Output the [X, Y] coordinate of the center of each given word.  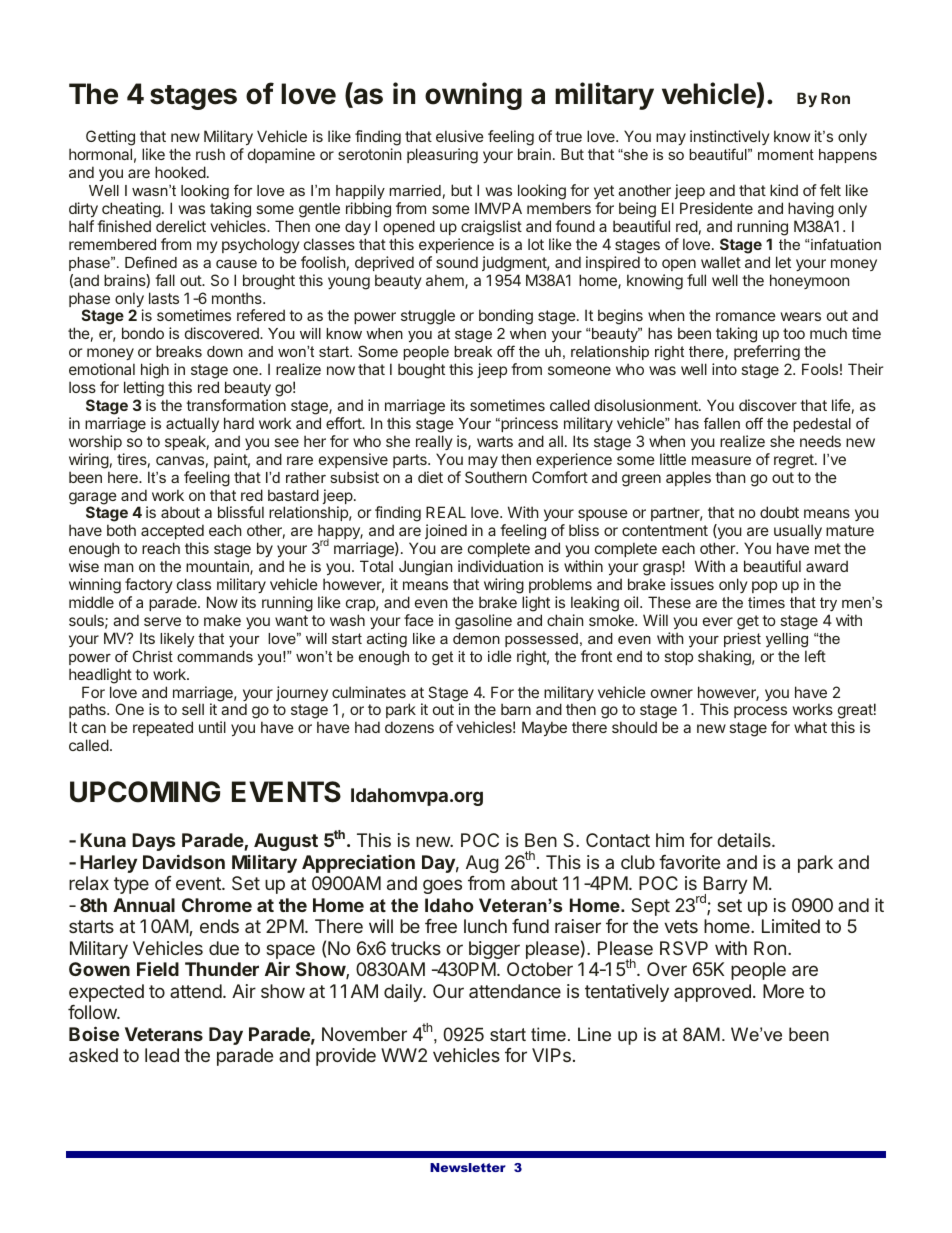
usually [798, 533]
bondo [143, 333]
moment [786, 154]
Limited [791, 926]
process [760, 714]
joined [446, 531]
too [794, 333]
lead [162, 1055]
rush [210, 154]
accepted [172, 531]
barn [516, 709]
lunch [485, 926]
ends [219, 926]
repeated [163, 728]
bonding [506, 317]
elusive [460, 136]
